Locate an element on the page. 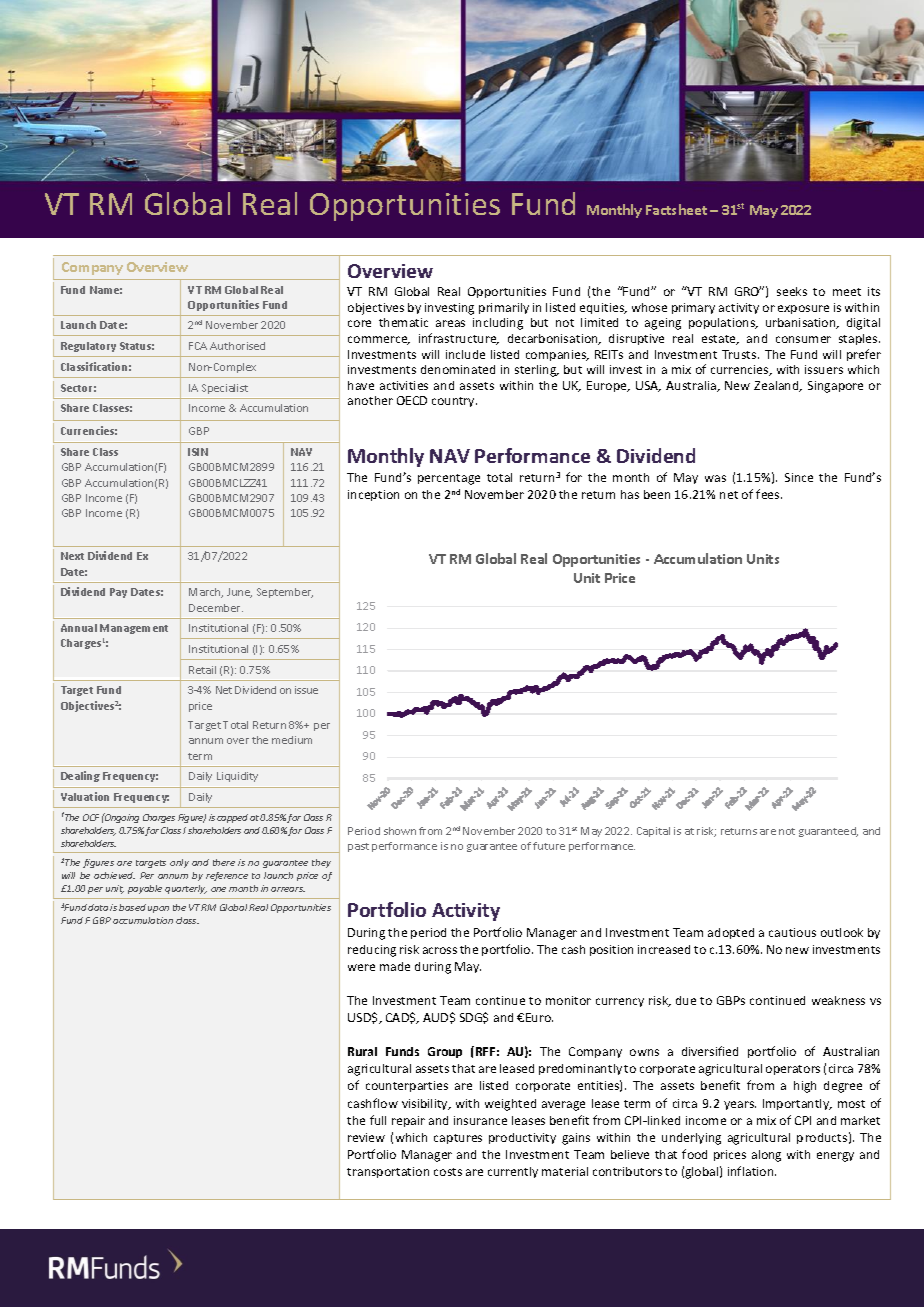 The width and height of the page is (924, 1307). areas is located at coordinates (450, 323).
